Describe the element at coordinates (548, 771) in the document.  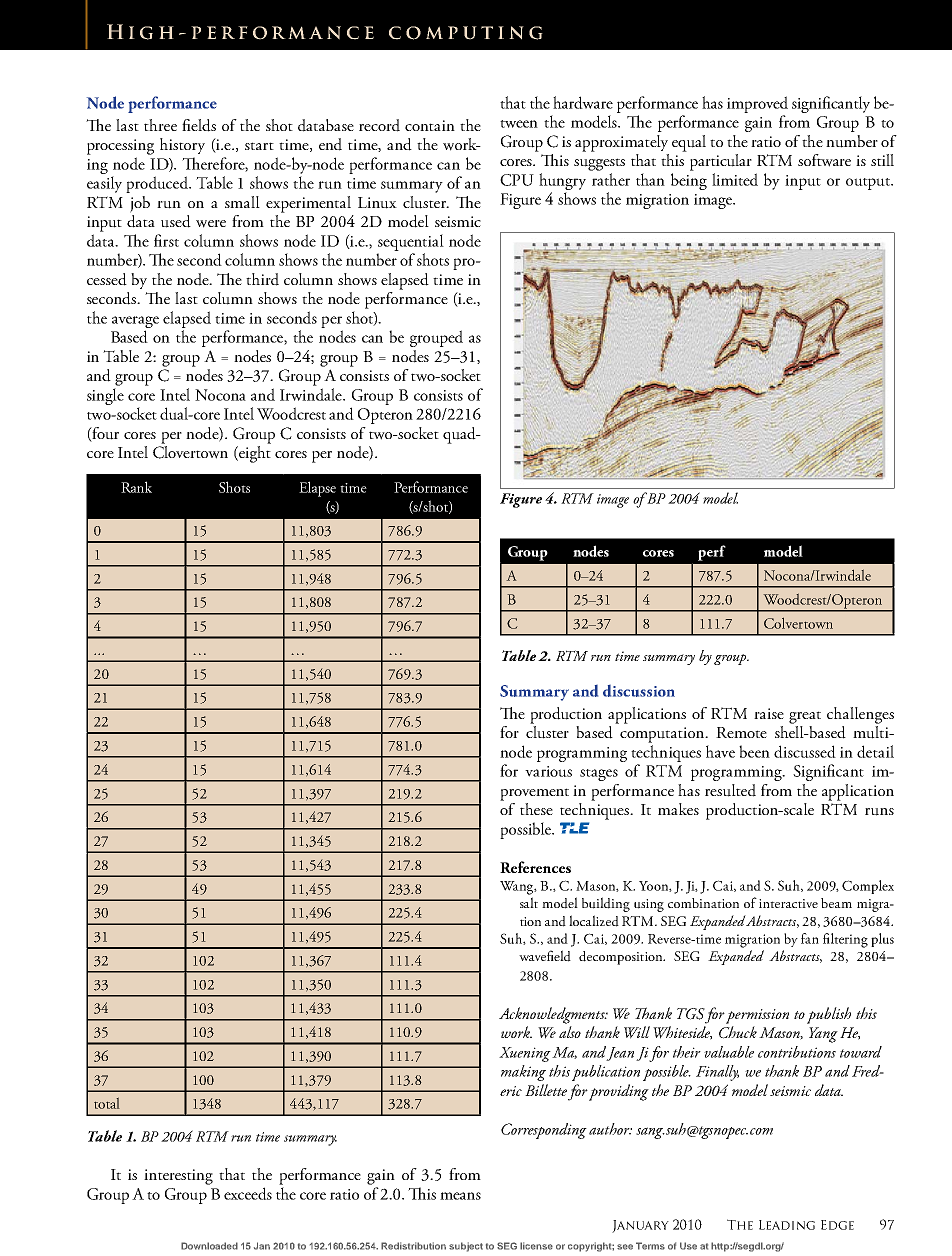
I see `various` at that location.
